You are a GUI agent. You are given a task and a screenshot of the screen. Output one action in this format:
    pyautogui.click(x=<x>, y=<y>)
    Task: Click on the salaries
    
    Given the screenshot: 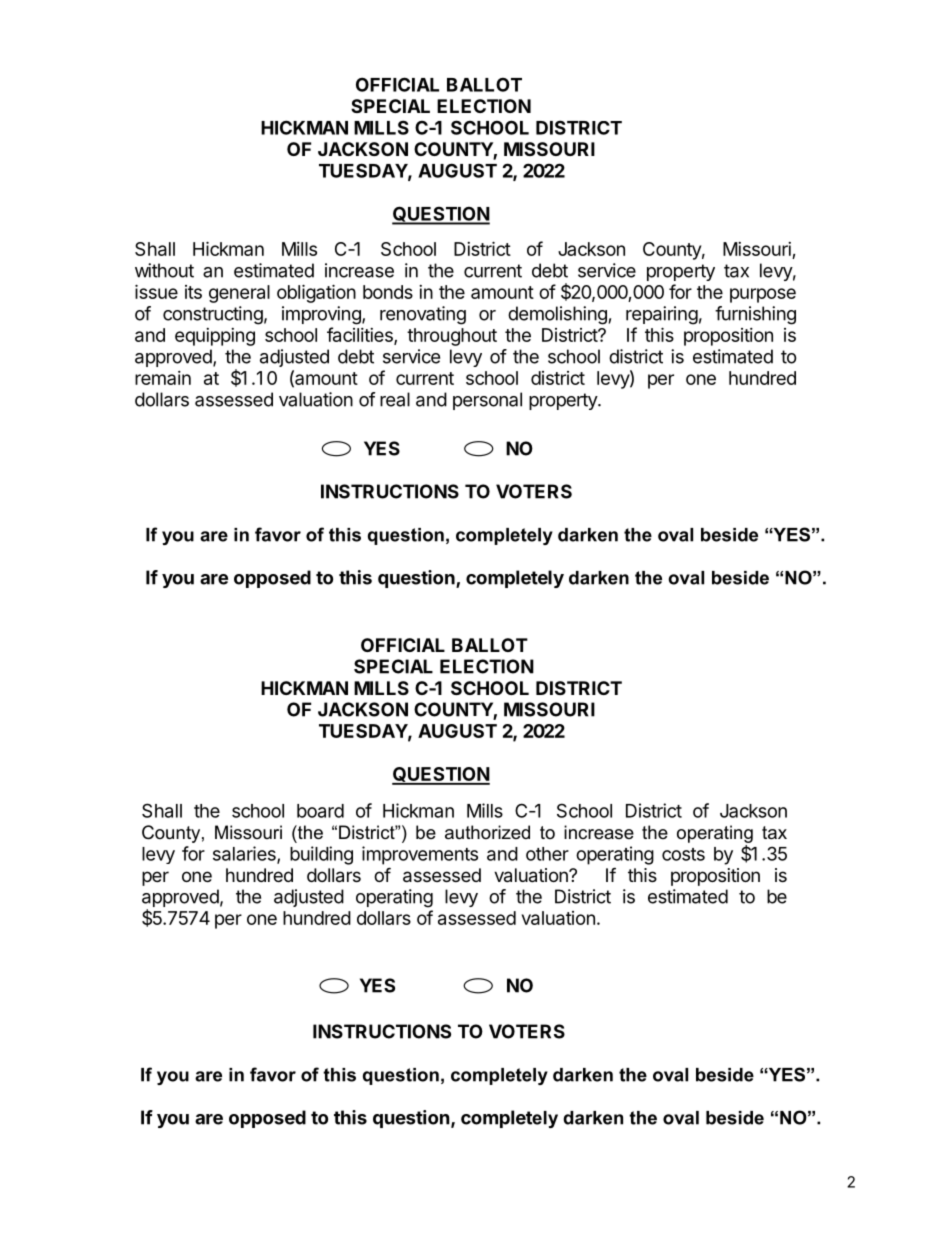 What is the action you would take?
    pyautogui.click(x=245, y=854)
